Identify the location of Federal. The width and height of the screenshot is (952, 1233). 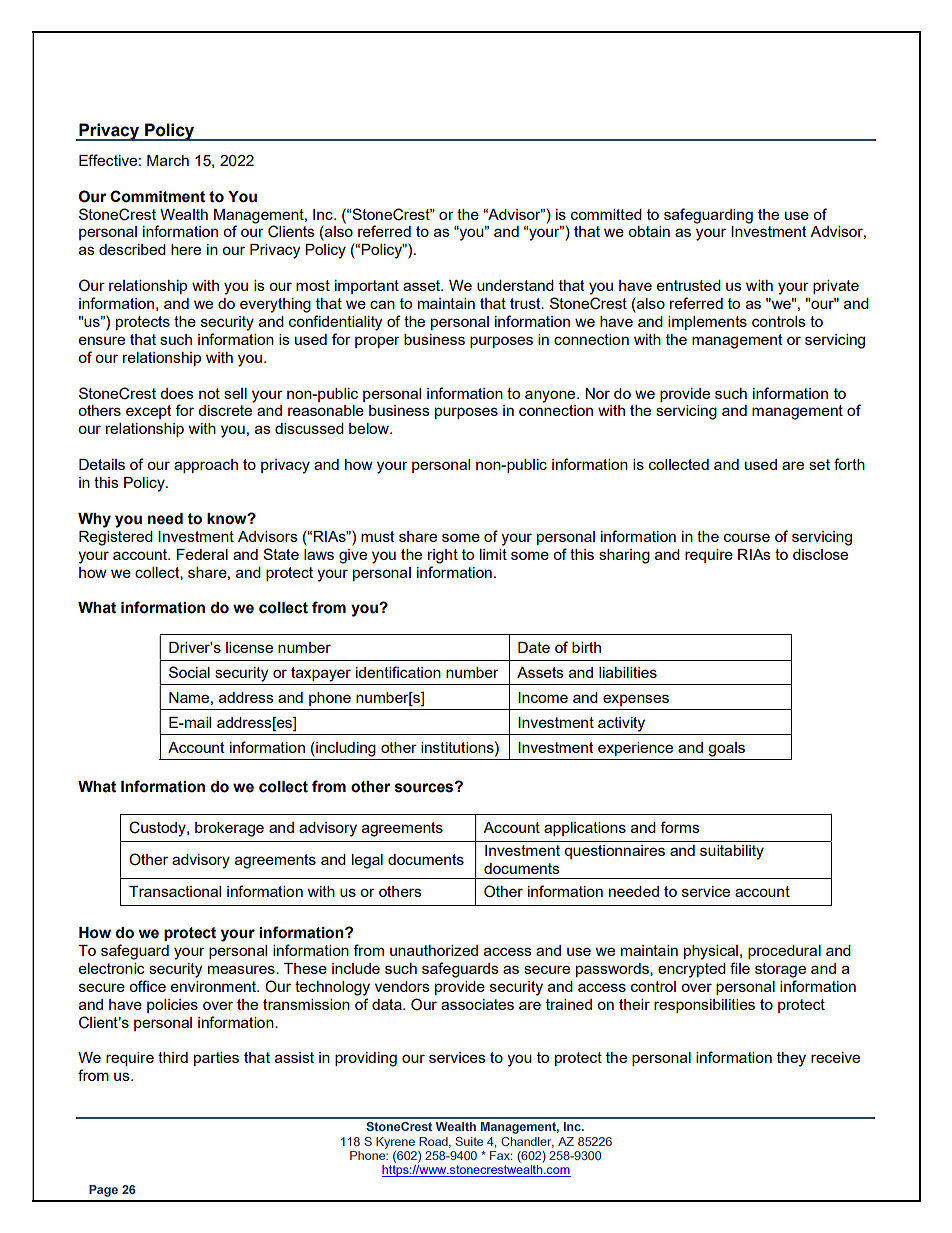
(202, 554).
